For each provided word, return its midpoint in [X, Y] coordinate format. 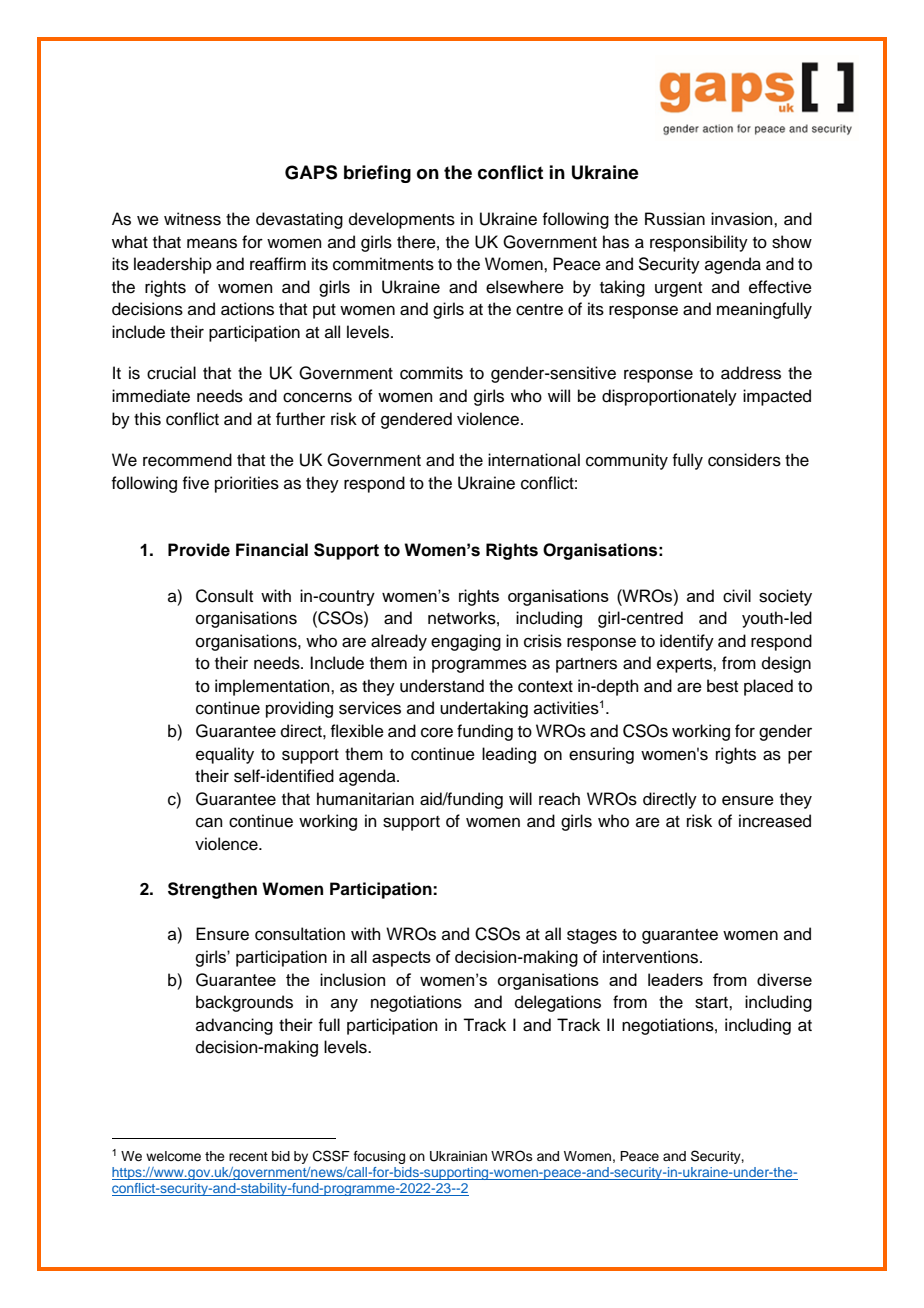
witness [192, 219]
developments [402, 220]
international [534, 460]
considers [744, 460]
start [712, 1003]
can [209, 822]
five [195, 483]
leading [509, 755]
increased [775, 821]
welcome [173, 1156]
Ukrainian [458, 1156]
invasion [743, 219]
